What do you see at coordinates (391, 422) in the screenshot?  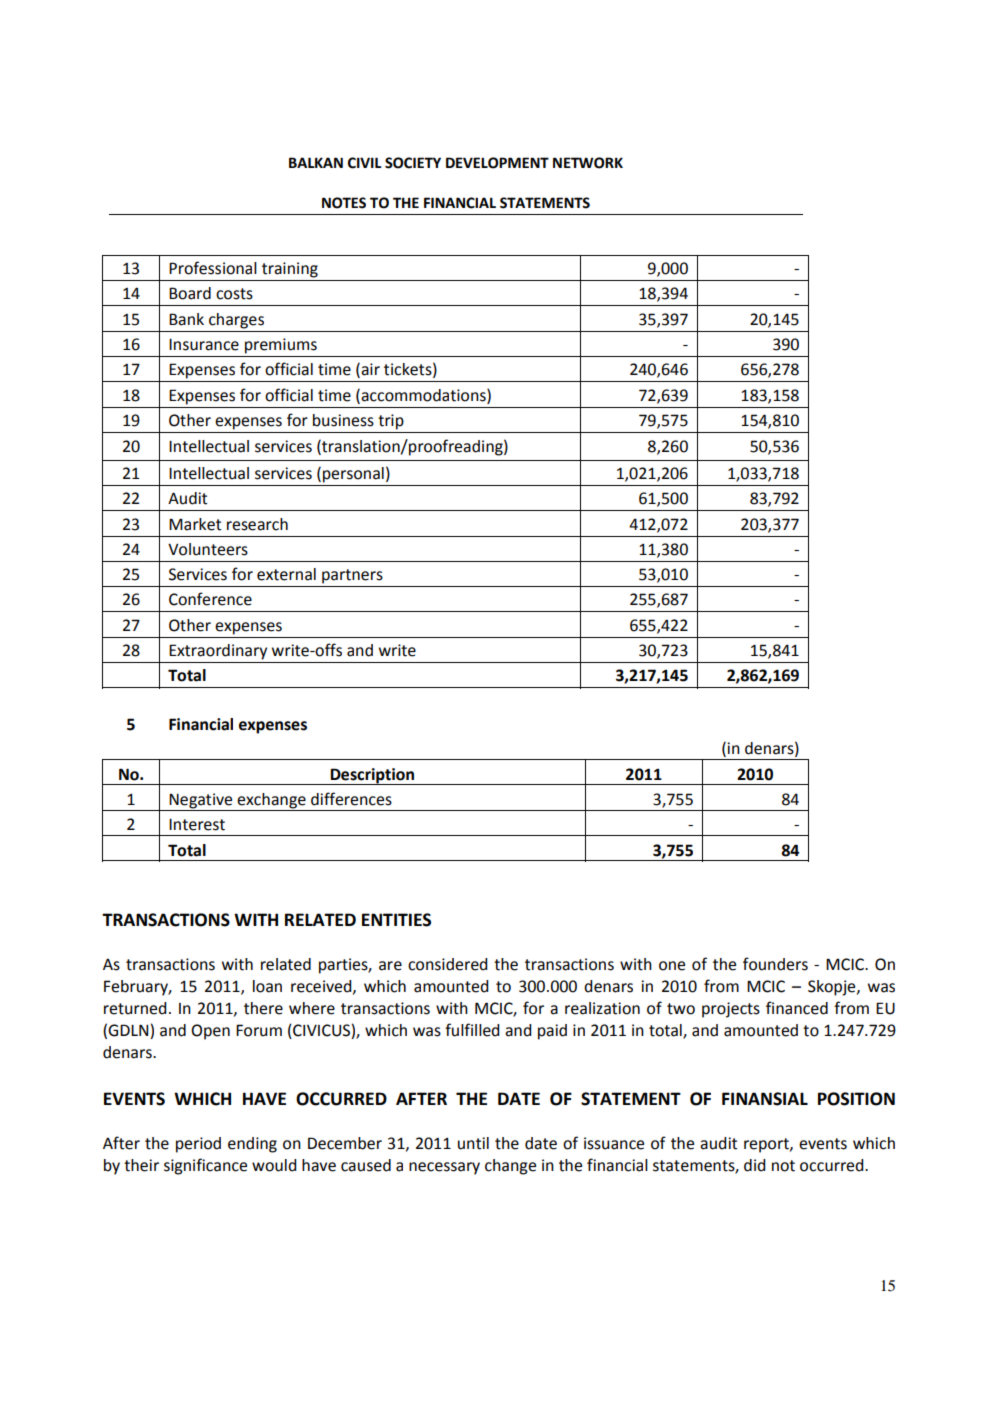 I see `trip` at bounding box center [391, 422].
